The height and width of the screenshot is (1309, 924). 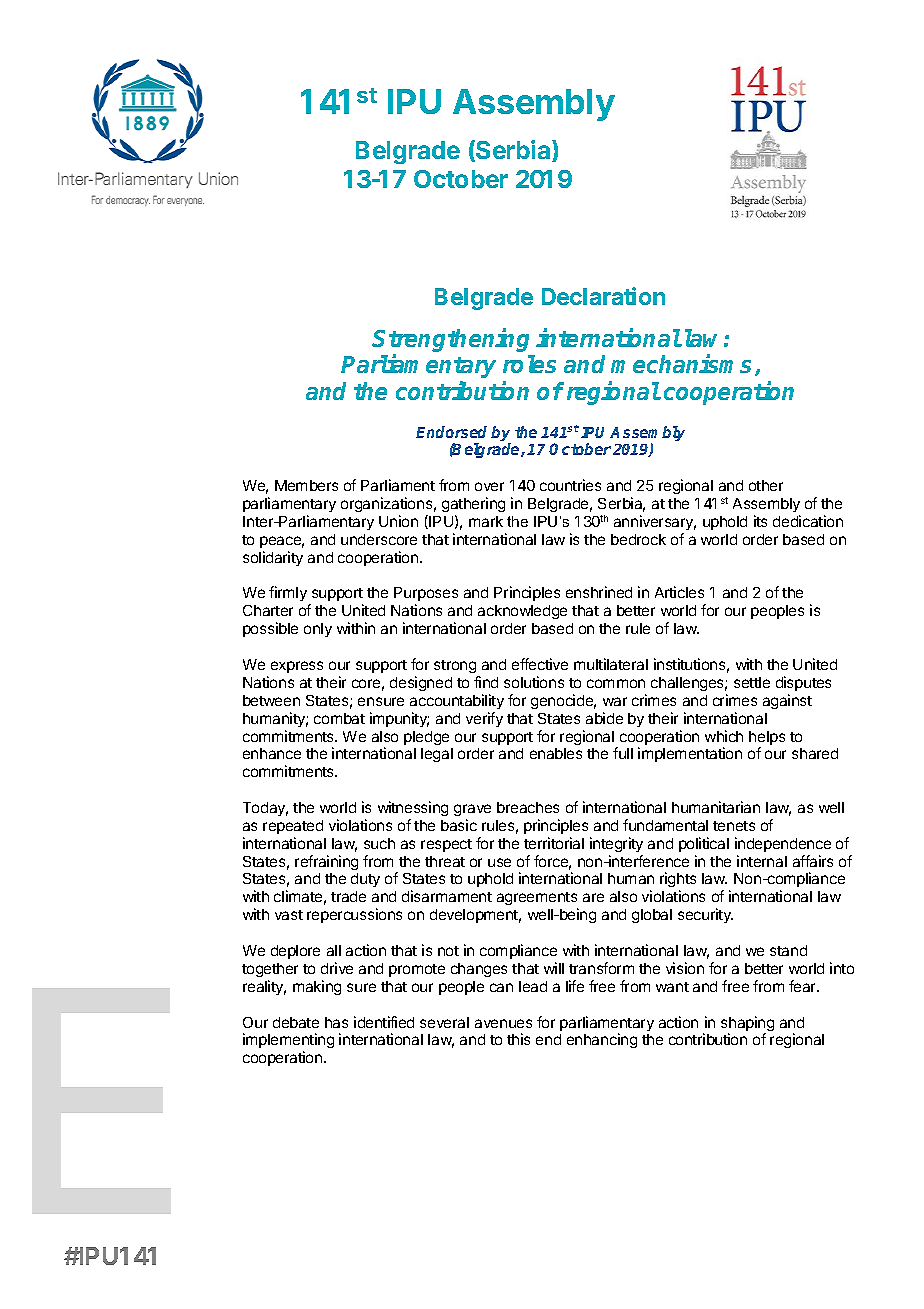 What do you see at coordinates (518, 1039) in the screenshot?
I see `this` at bounding box center [518, 1039].
